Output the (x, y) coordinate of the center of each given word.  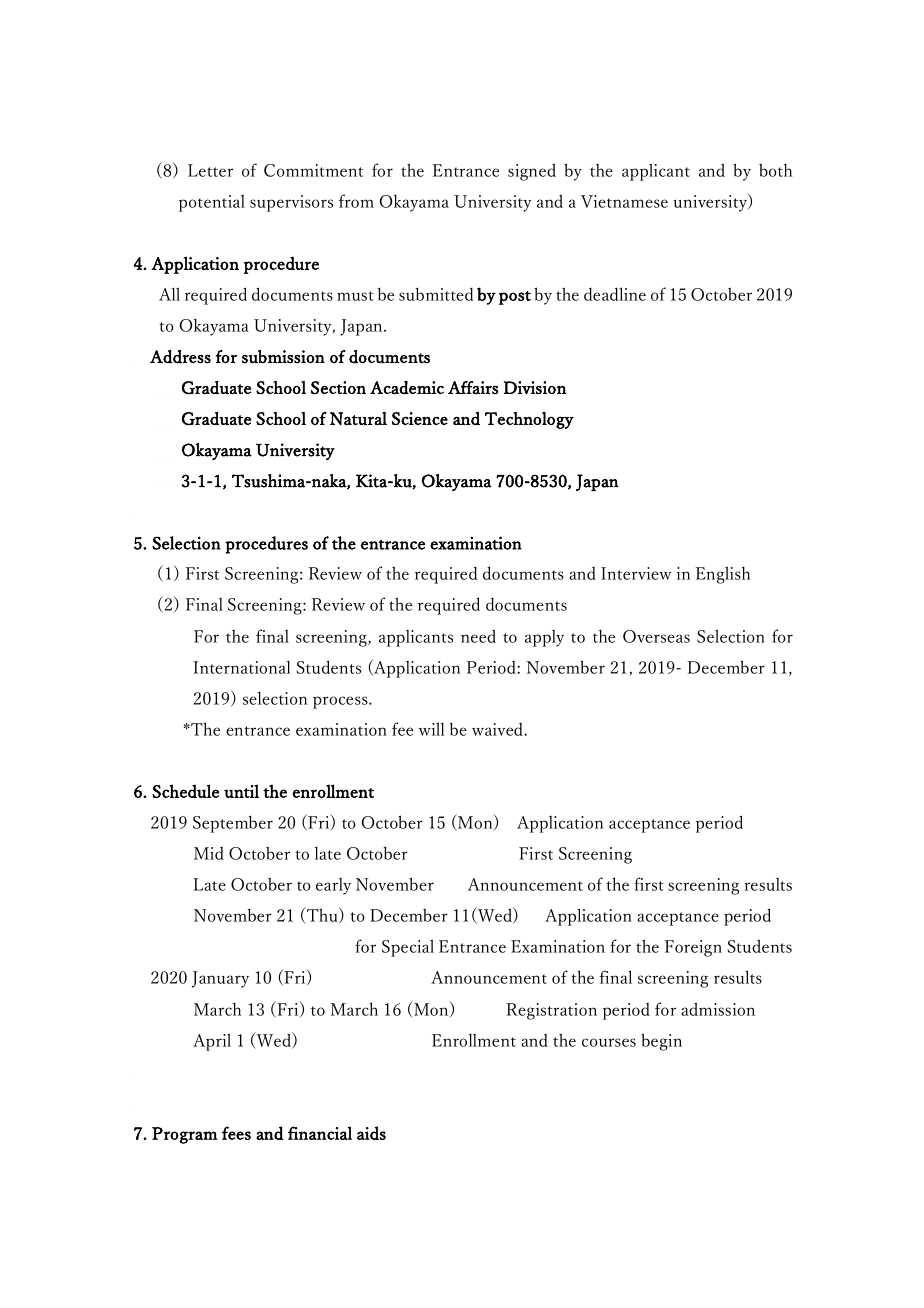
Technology (529, 420)
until (241, 791)
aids (371, 1133)
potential (212, 203)
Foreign (693, 948)
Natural (358, 418)
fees (236, 1133)
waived (498, 729)
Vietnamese (624, 201)
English (723, 575)
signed (532, 172)
